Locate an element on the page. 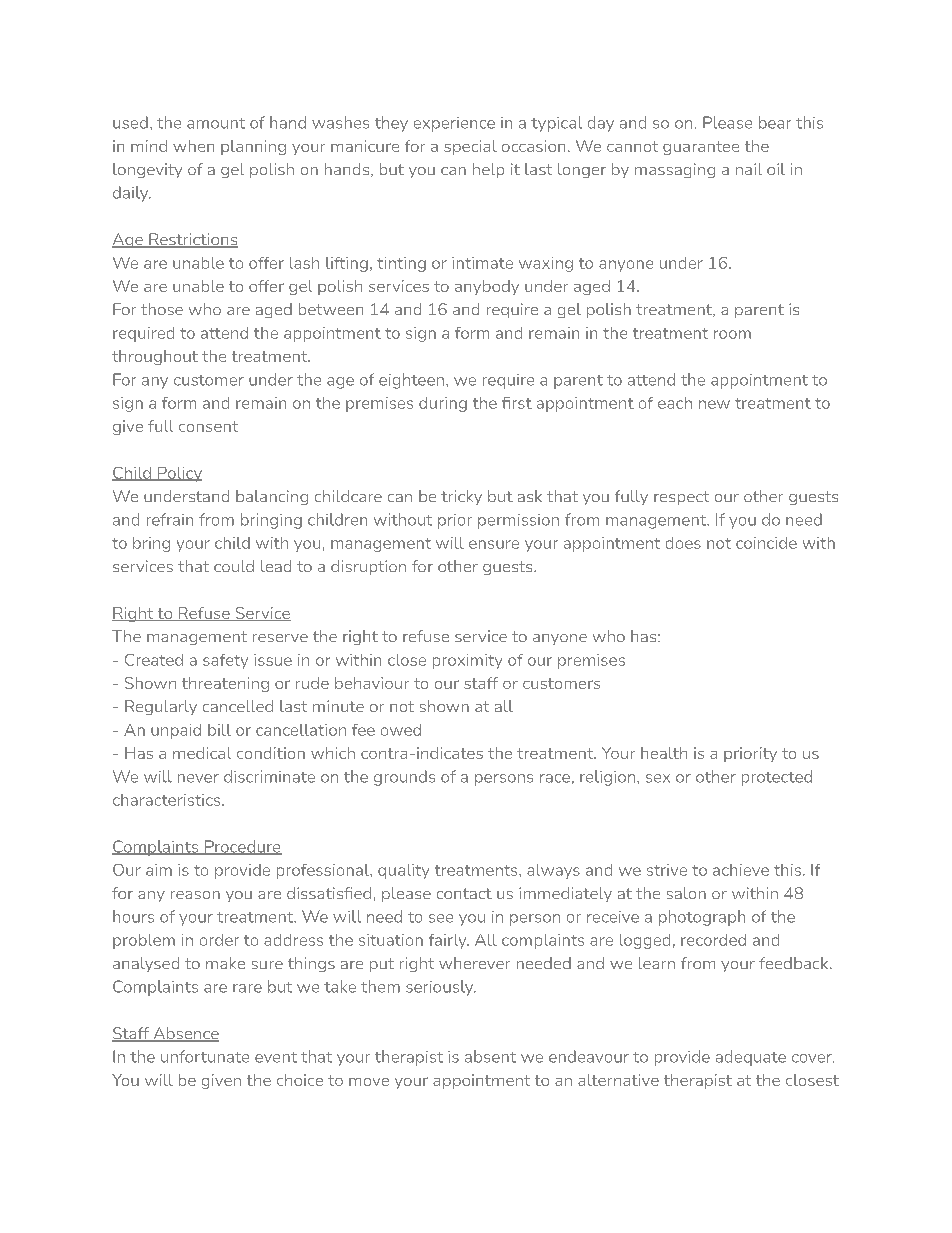  medical is located at coordinates (202, 753).
